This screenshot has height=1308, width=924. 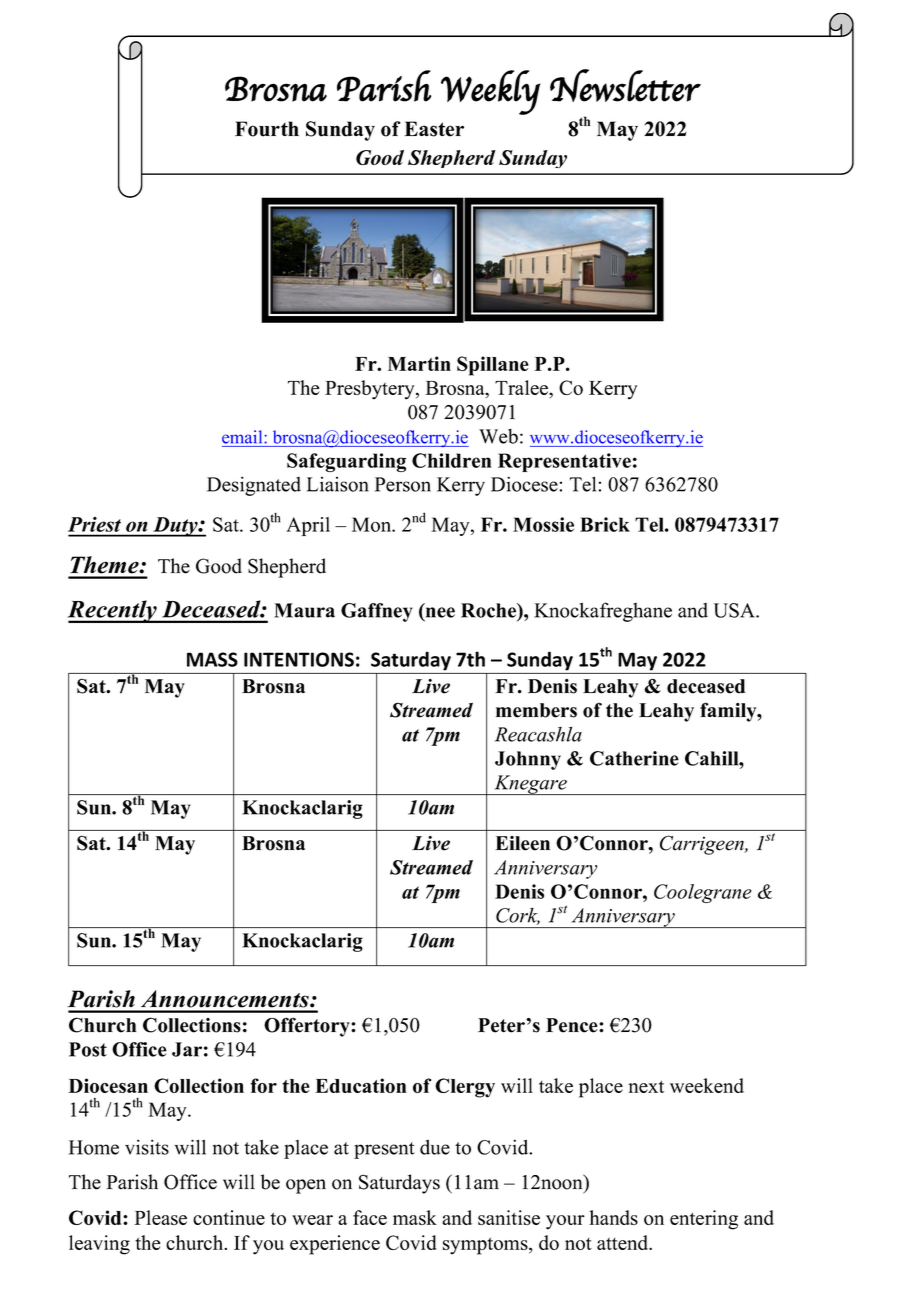 I want to click on nee, so click(x=439, y=613).
